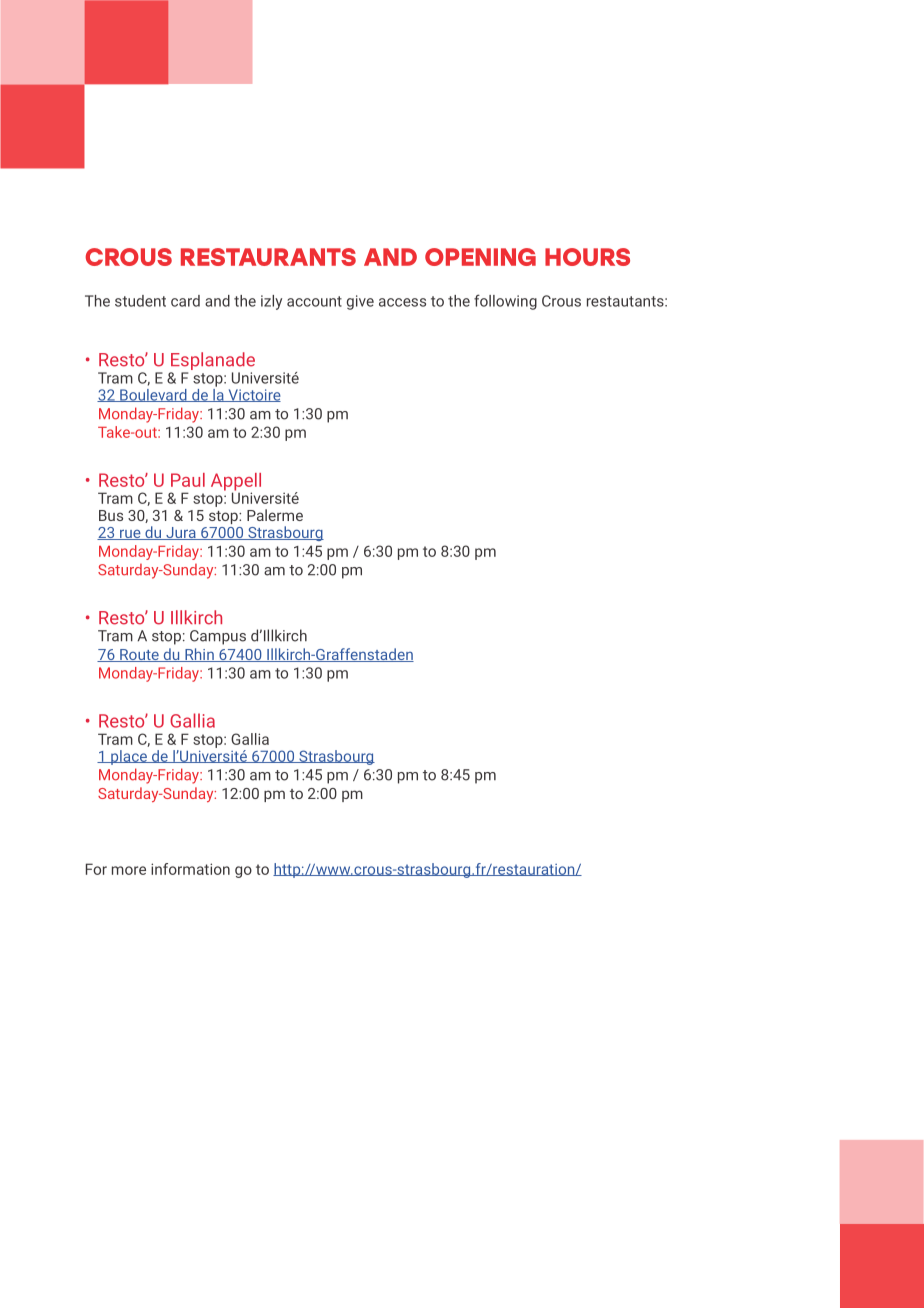  I want to click on information, so click(190, 869).
